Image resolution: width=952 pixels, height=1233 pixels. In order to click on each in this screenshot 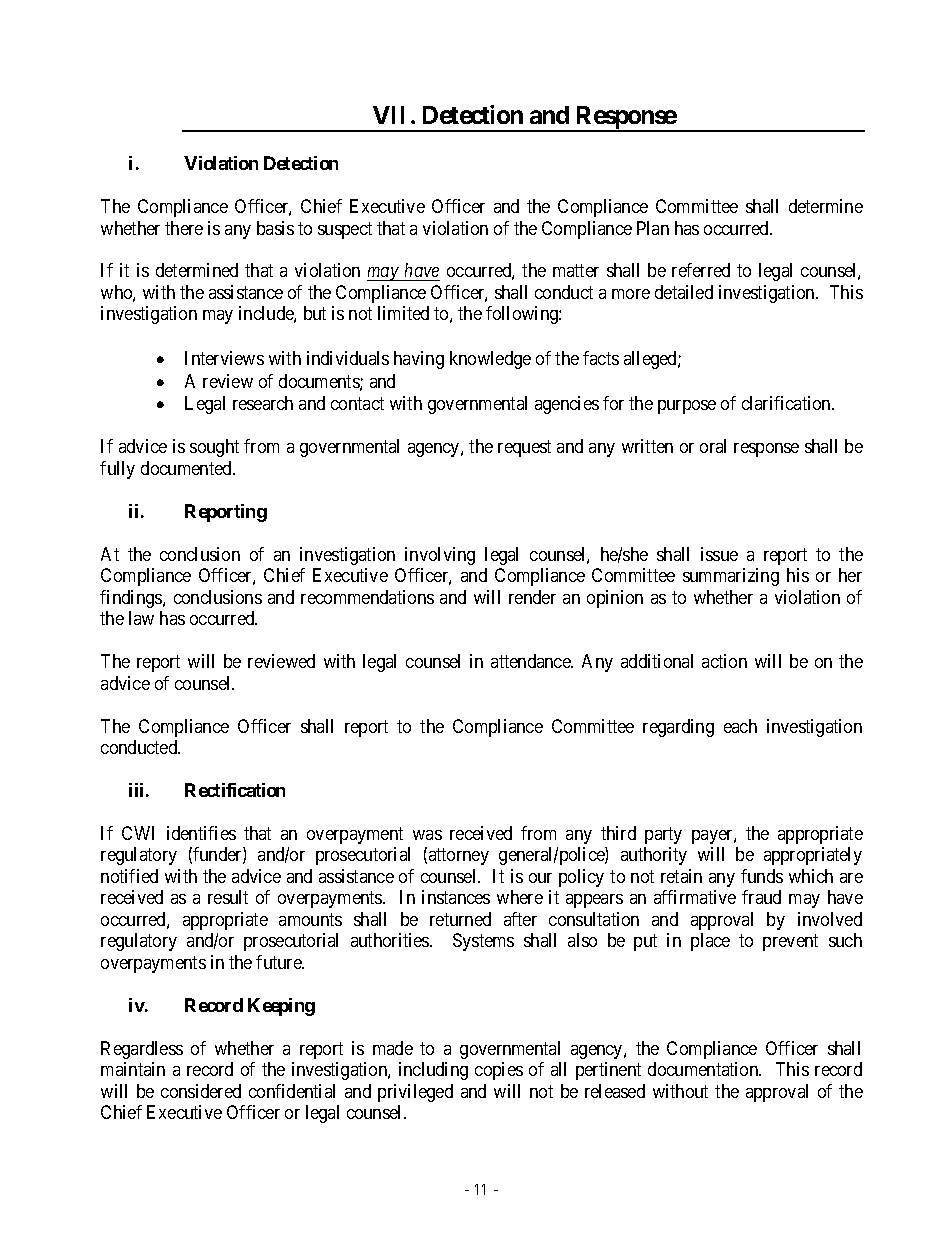, I will do `click(740, 726)`.
